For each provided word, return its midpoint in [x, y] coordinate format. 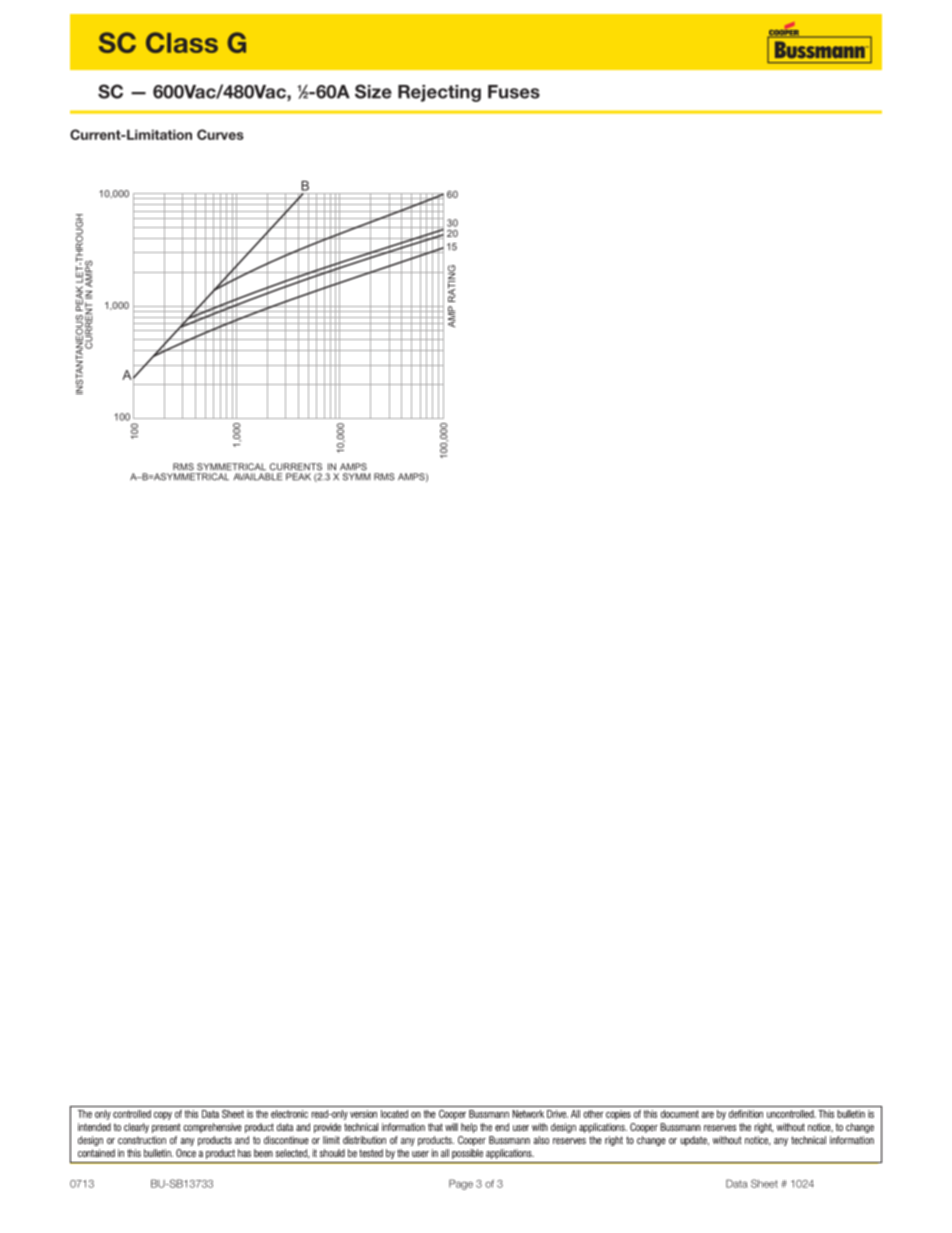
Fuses [514, 92]
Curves [220, 134]
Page [461, 1184]
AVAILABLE [258, 477]
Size [373, 91]
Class [182, 42]
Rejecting [439, 93]
